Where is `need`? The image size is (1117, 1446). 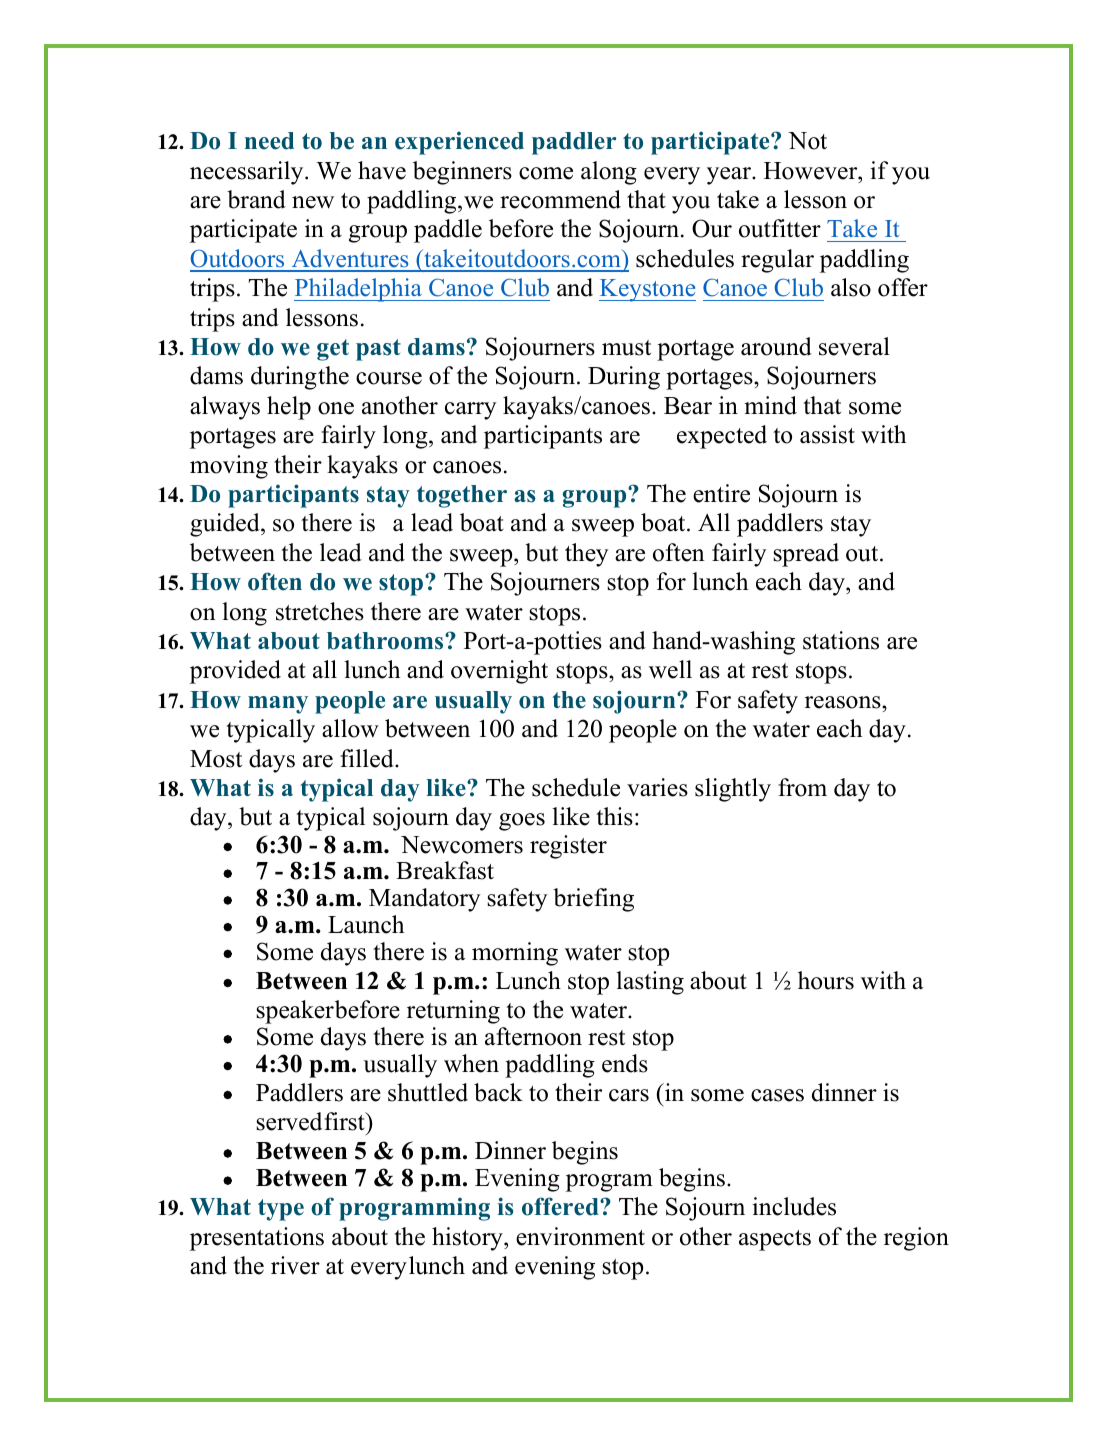 need is located at coordinates (269, 141).
